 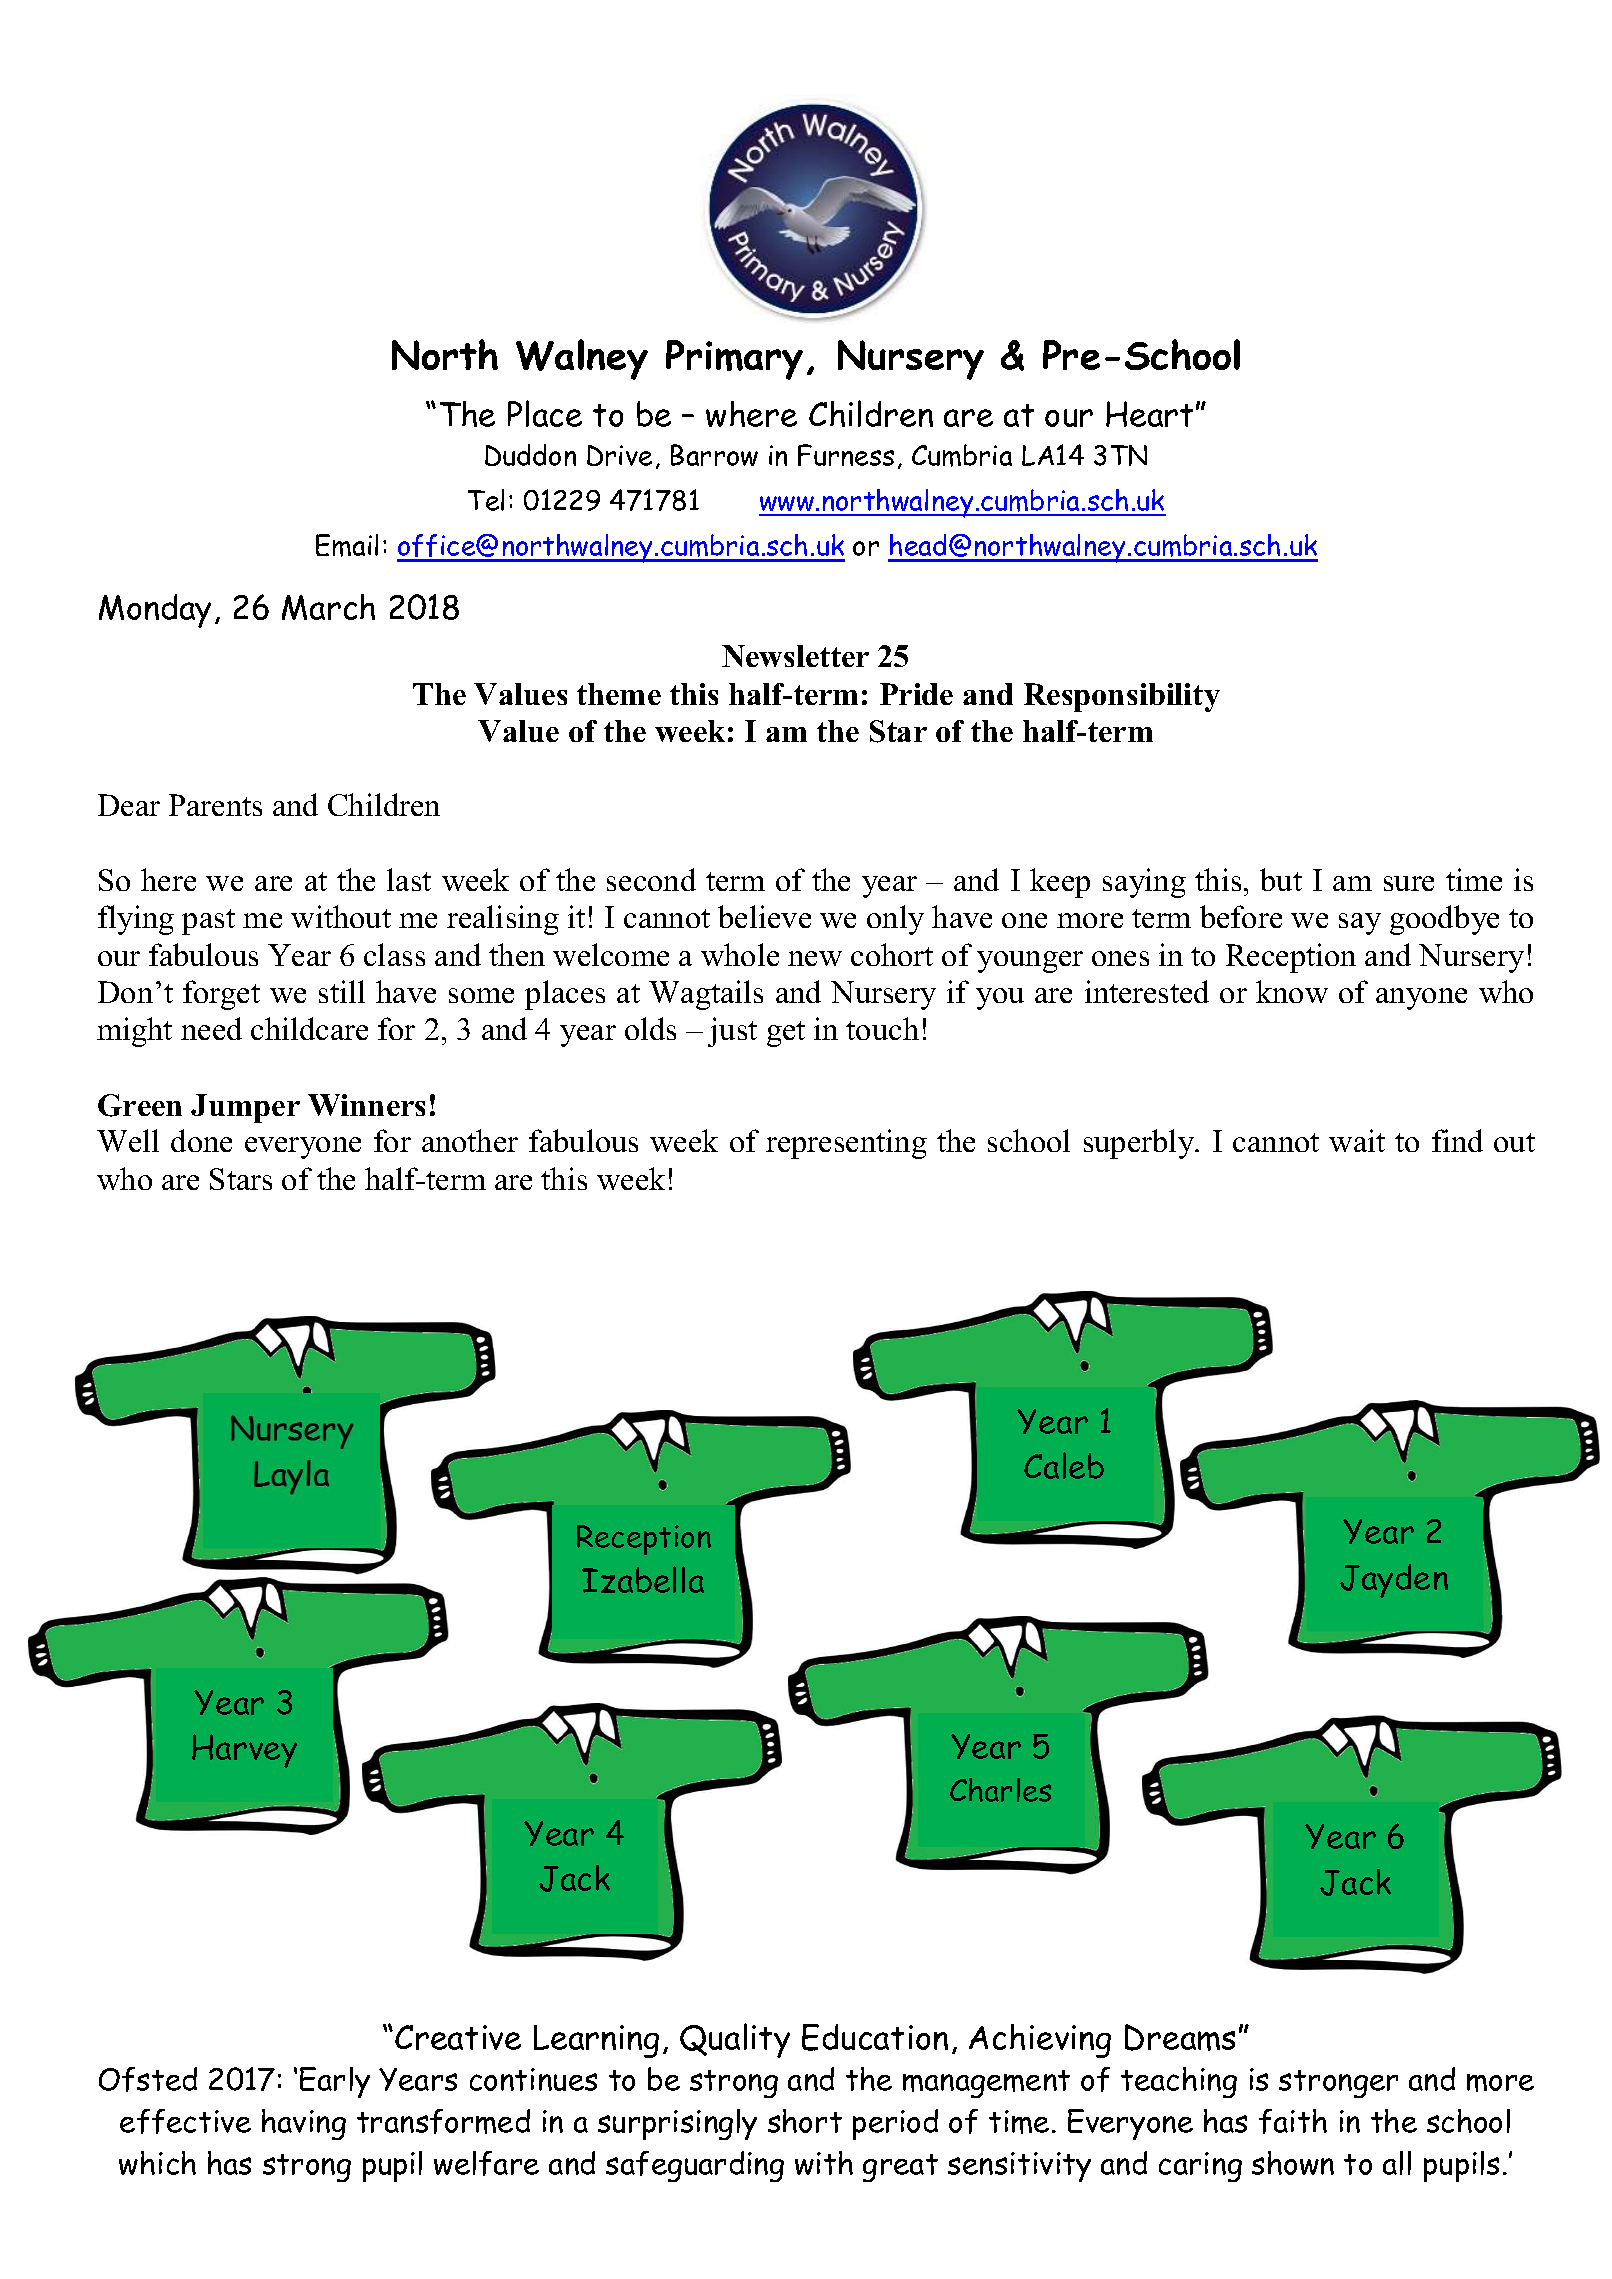 I want to click on Heart, so click(x=1149, y=414).
